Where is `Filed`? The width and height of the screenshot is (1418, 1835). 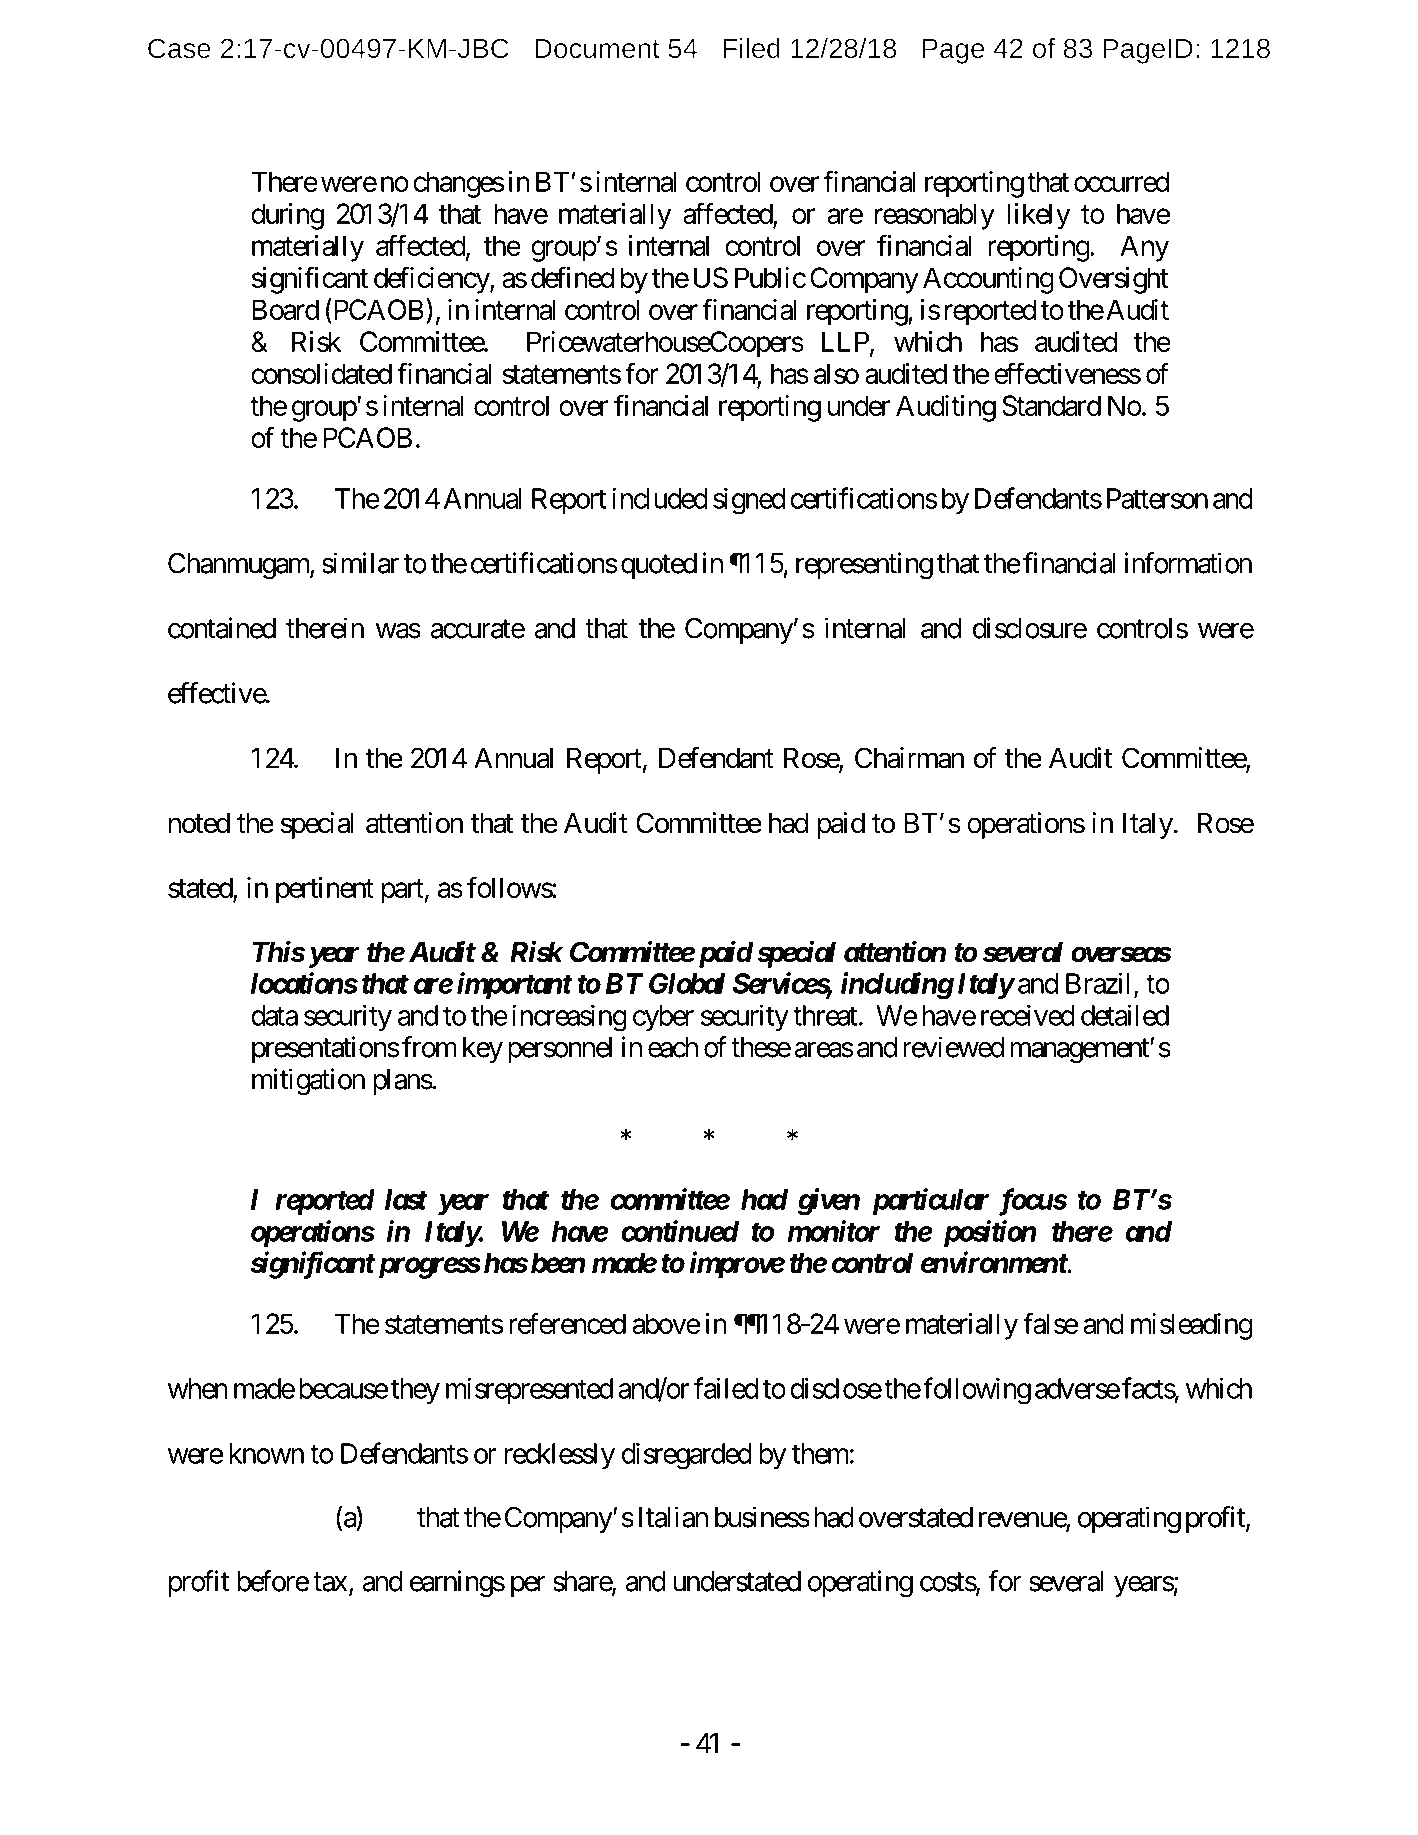
Filed is located at coordinates (751, 48).
